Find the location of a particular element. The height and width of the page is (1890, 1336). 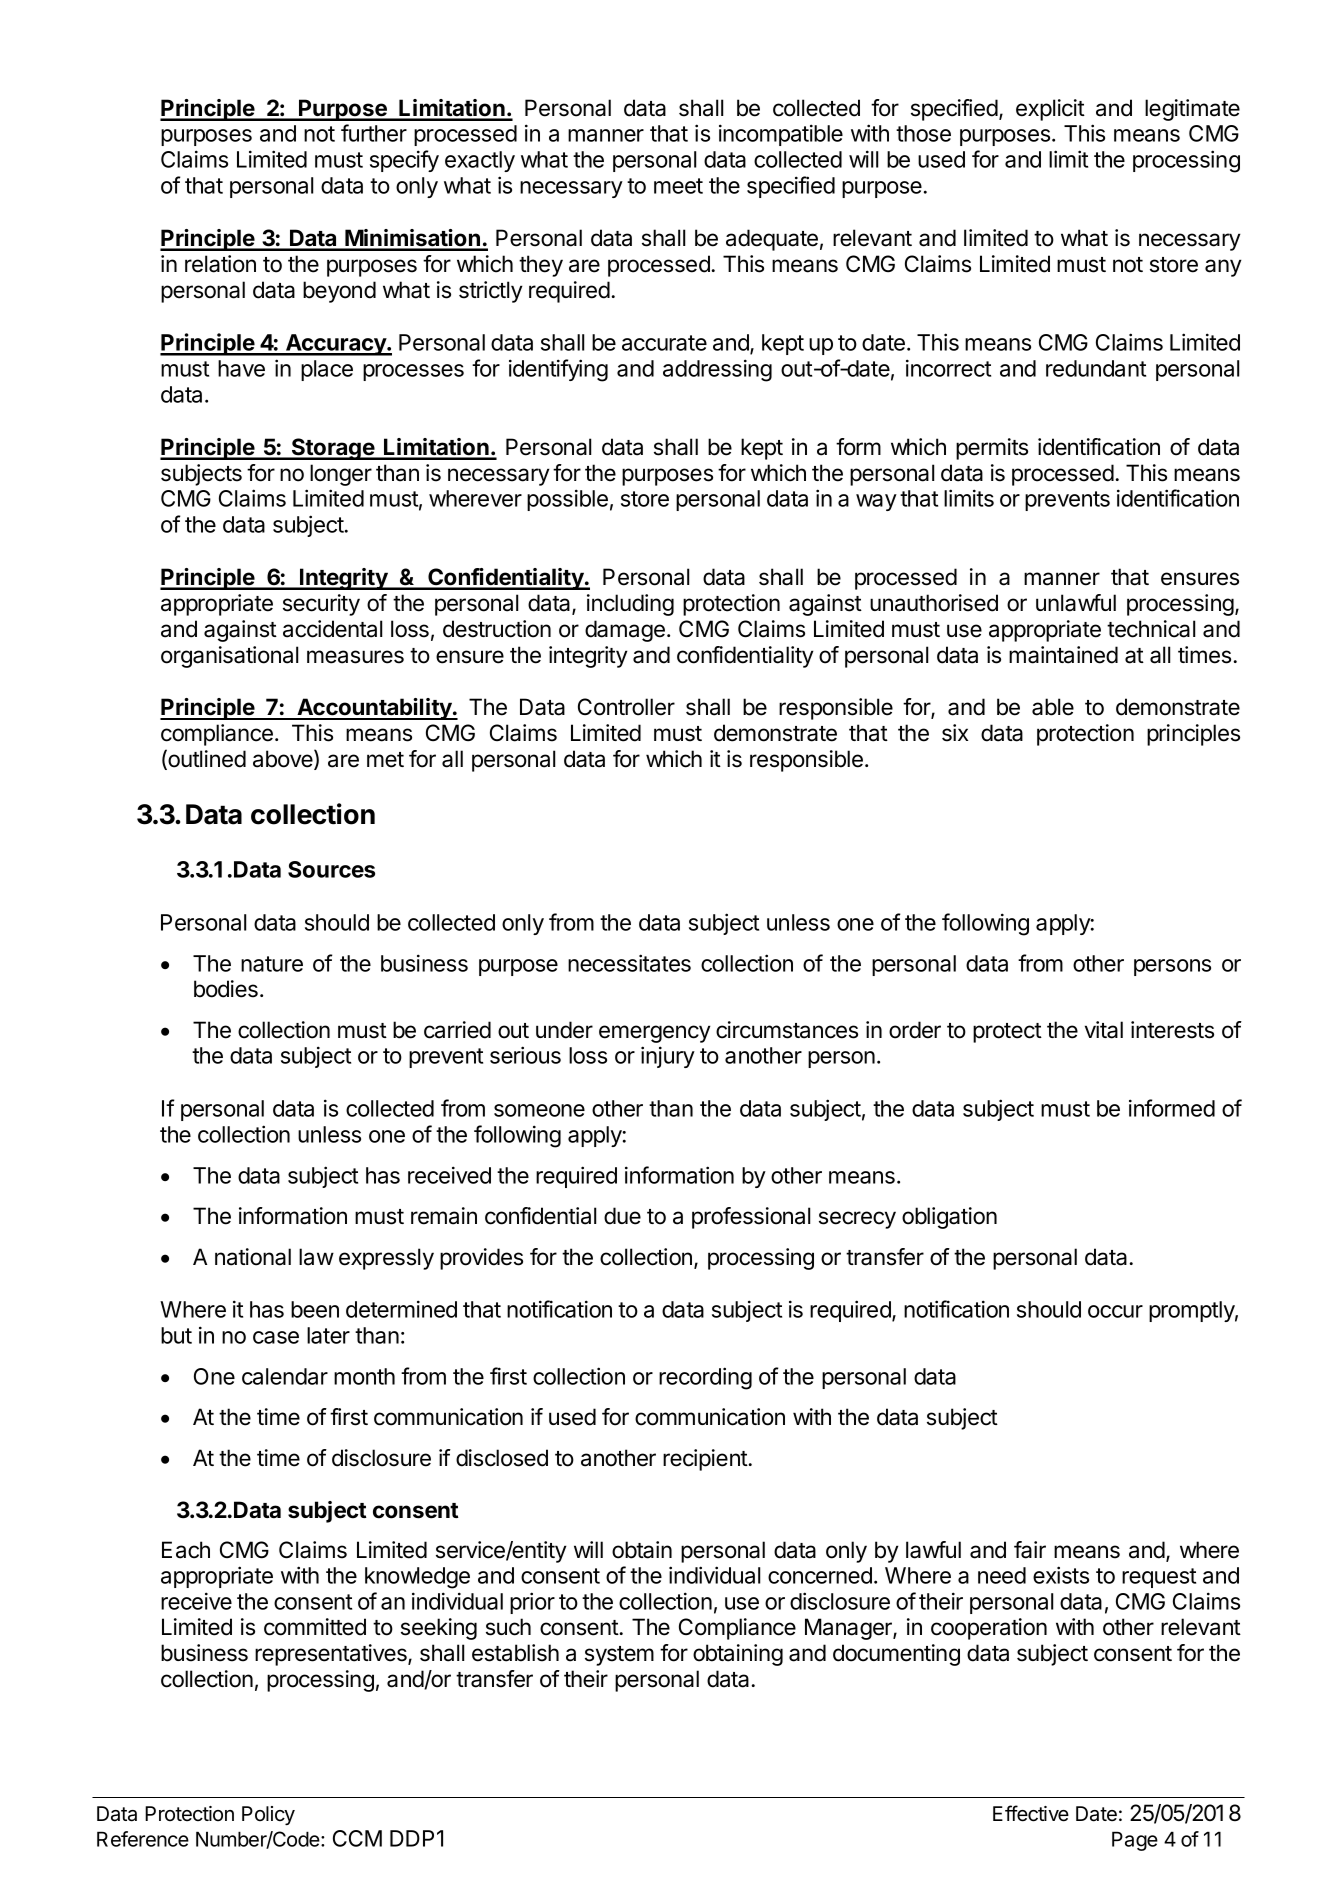

necessitates is located at coordinates (629, 963).
